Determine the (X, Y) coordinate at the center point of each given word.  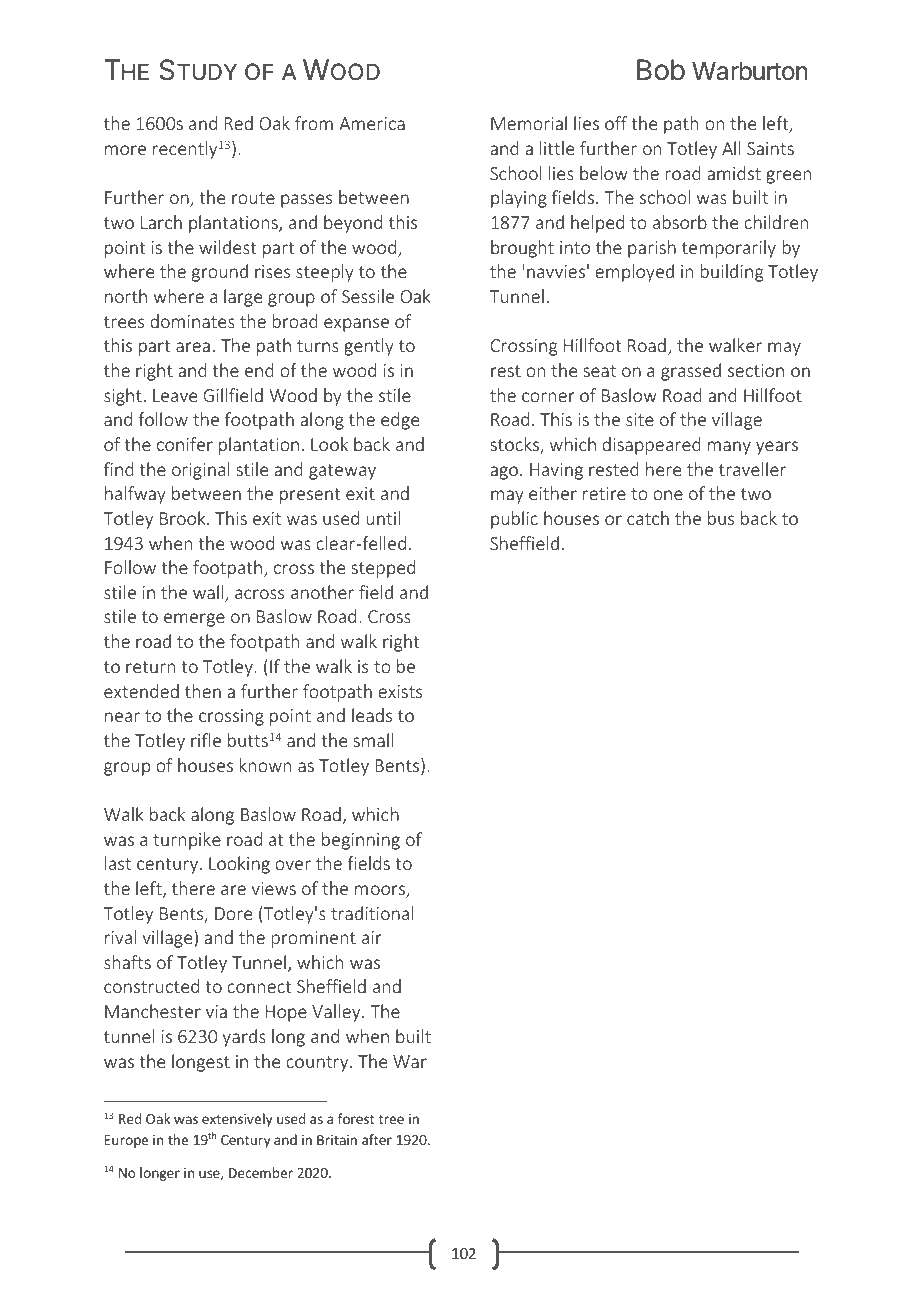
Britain (337, 1140)
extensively (237, 1120)
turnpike (187, 841)
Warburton (750, 71)
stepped (383, 569)
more (125, 150)
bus (721, 518)
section (756, 370)
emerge (194, 620)
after (377, 1139)
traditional (372, 913)
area (193, 347)
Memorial (529, 123)
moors (381, 891)
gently (369, 347)
